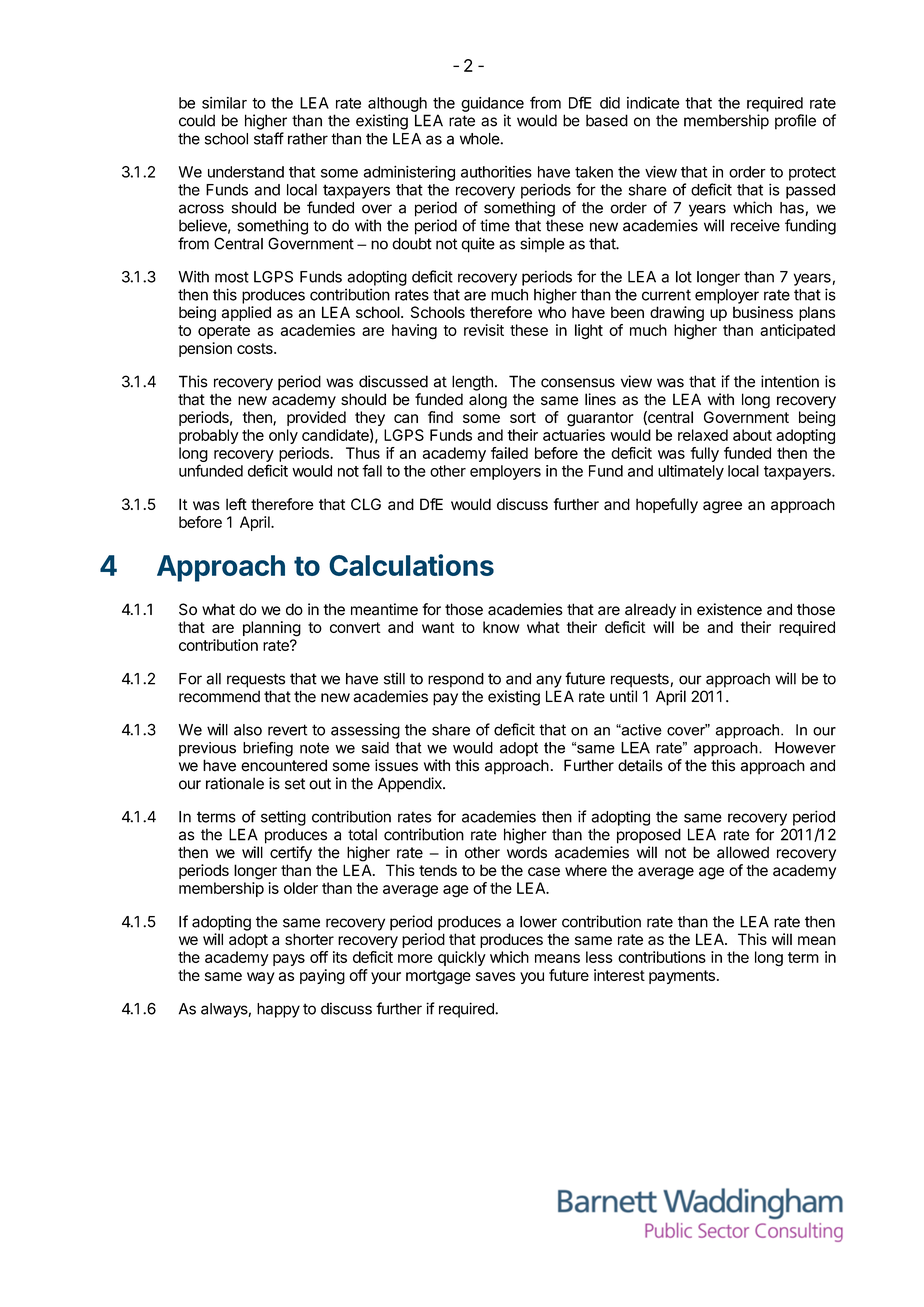 This screenshot has height=1307, width=924. What do you see at coordinates (269, 138) in the screenshot?
I see `staff` at bounding box center [269, 138].
